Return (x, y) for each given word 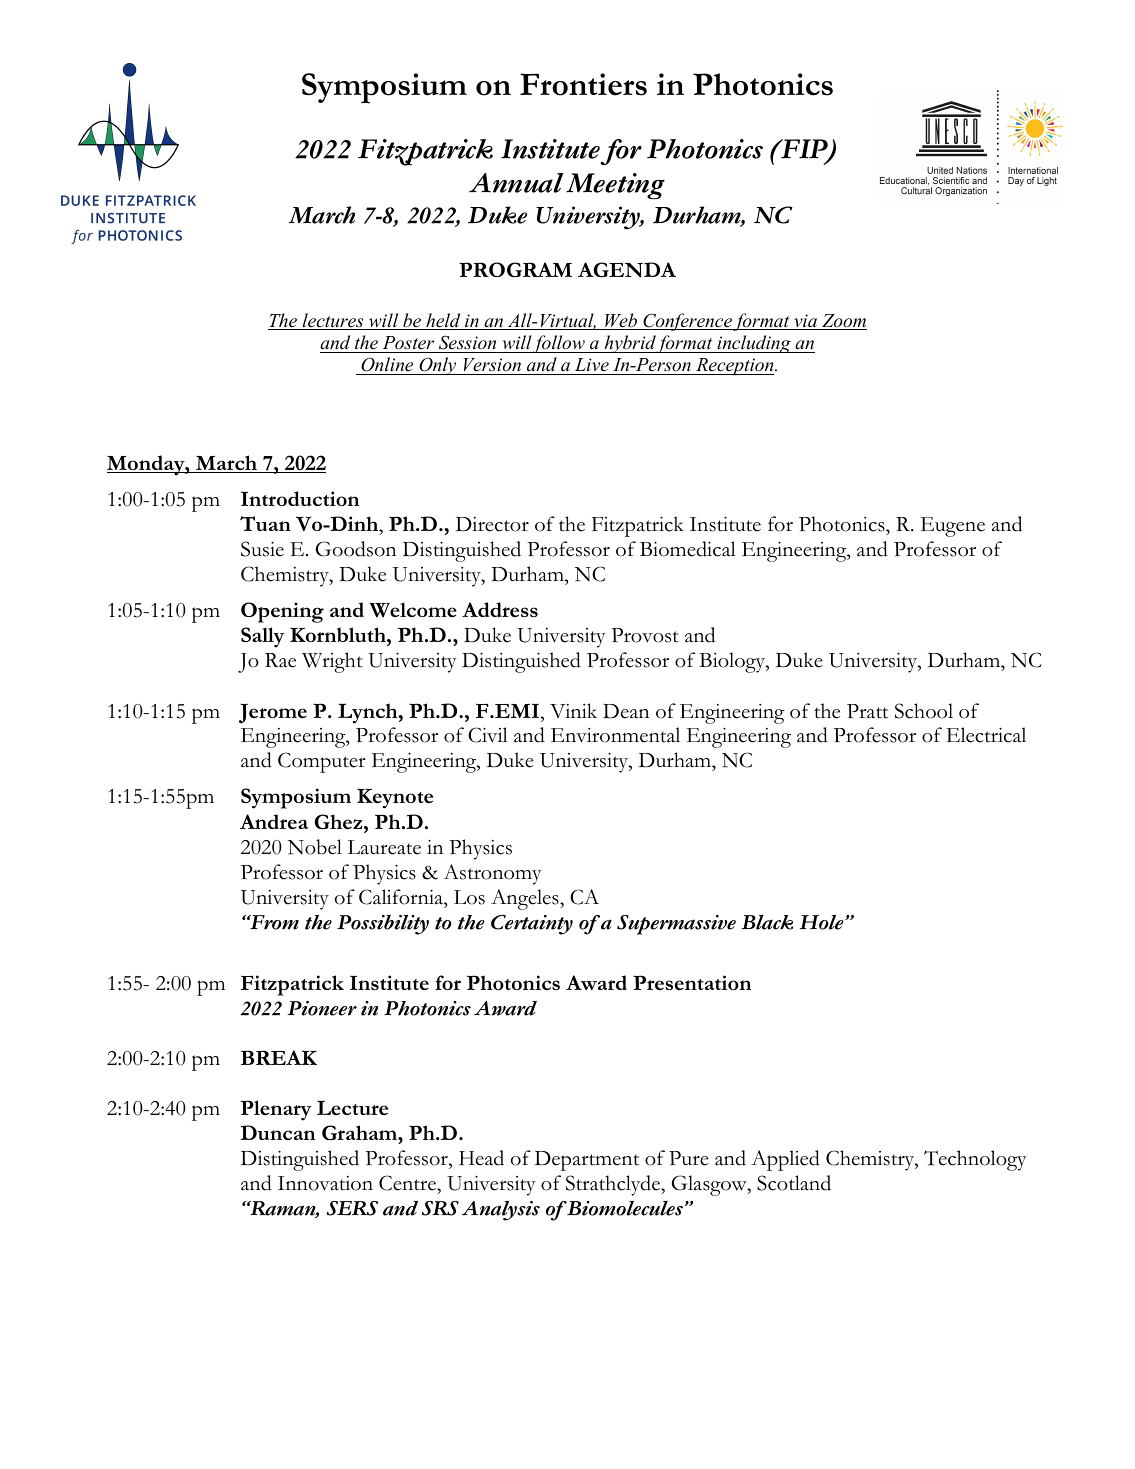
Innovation (325, 1183)
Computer (322, 762)
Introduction (300, 498)
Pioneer (322, 1008)
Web (621, 321)
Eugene (953, 527)
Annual (516, 183)
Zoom (843, 322)
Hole (823, 922)
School (924, 711)
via (806, 322)
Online (387, 364)
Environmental (615, 735)
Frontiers (583, 84)
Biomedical (688, 549)
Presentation (692, 982)
